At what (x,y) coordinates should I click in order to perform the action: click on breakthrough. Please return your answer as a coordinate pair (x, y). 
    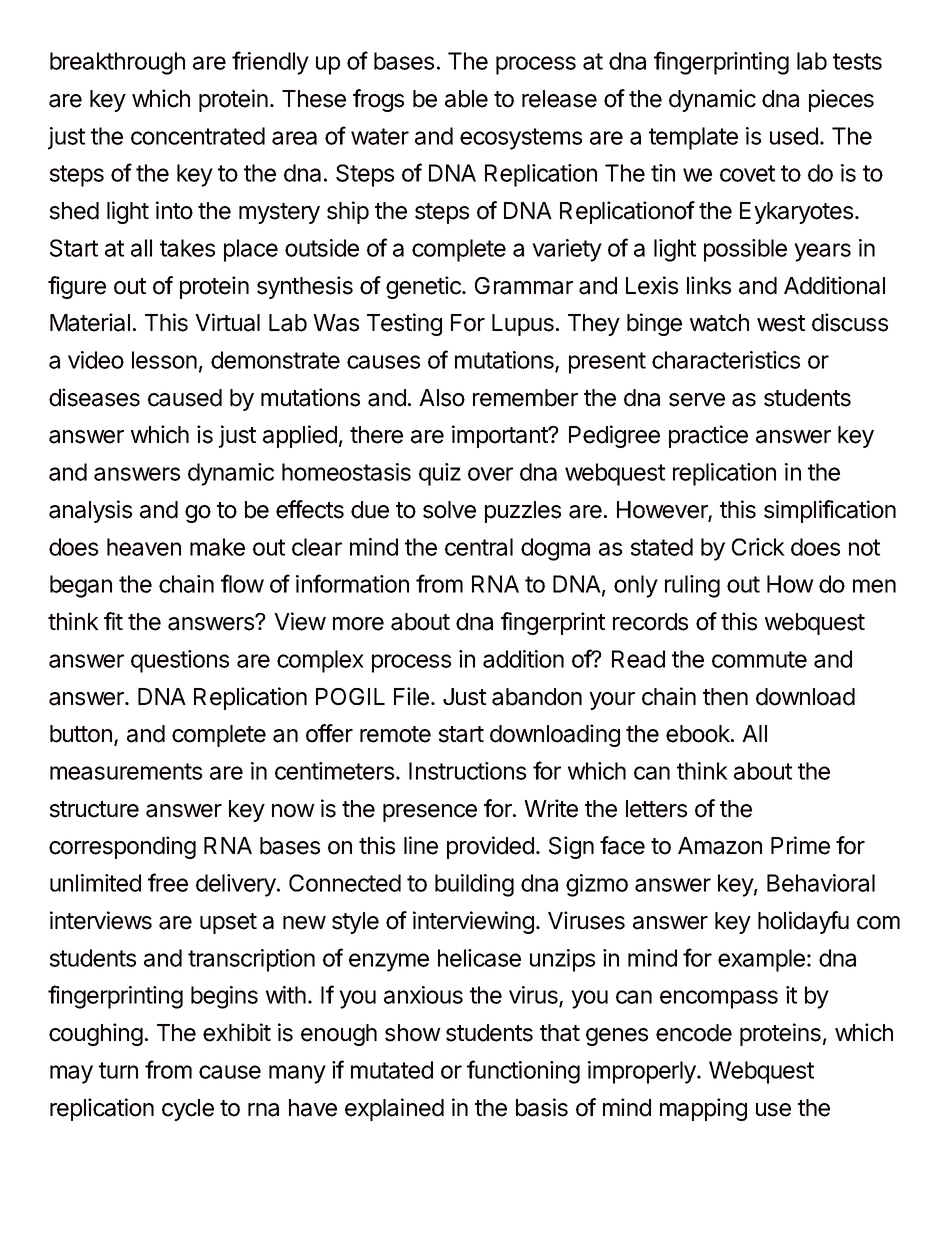
    Looking at the image, I should click on (117, 63).
